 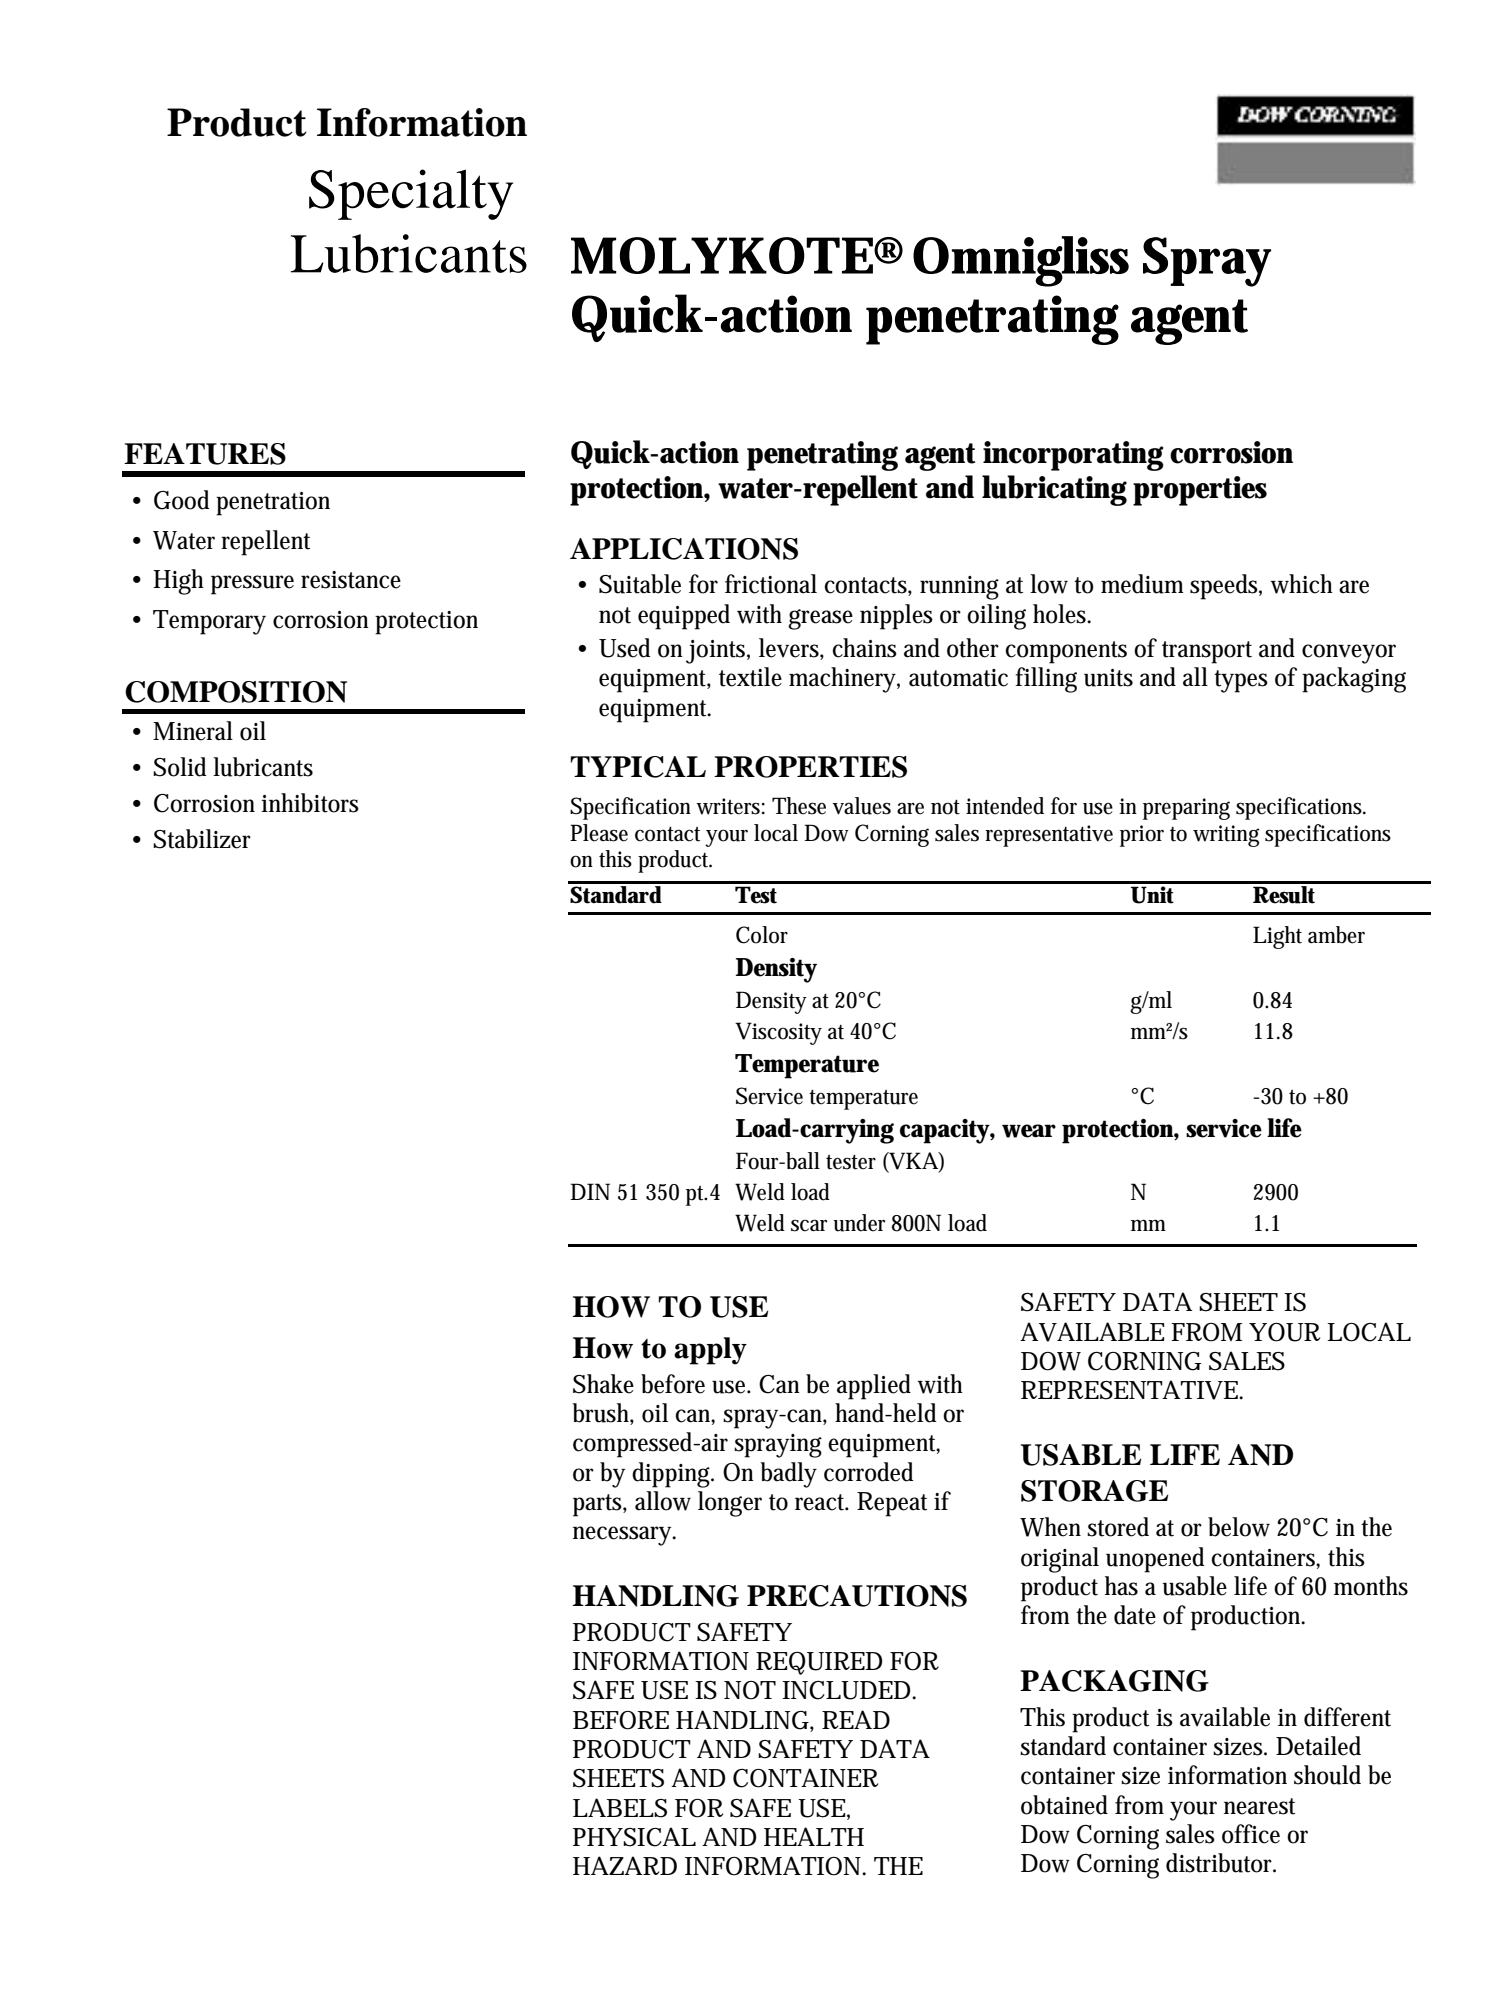 What do you see at coordinates (1186, 809) in the image?
I see `preparing` at bounding box center [1186, 809].
